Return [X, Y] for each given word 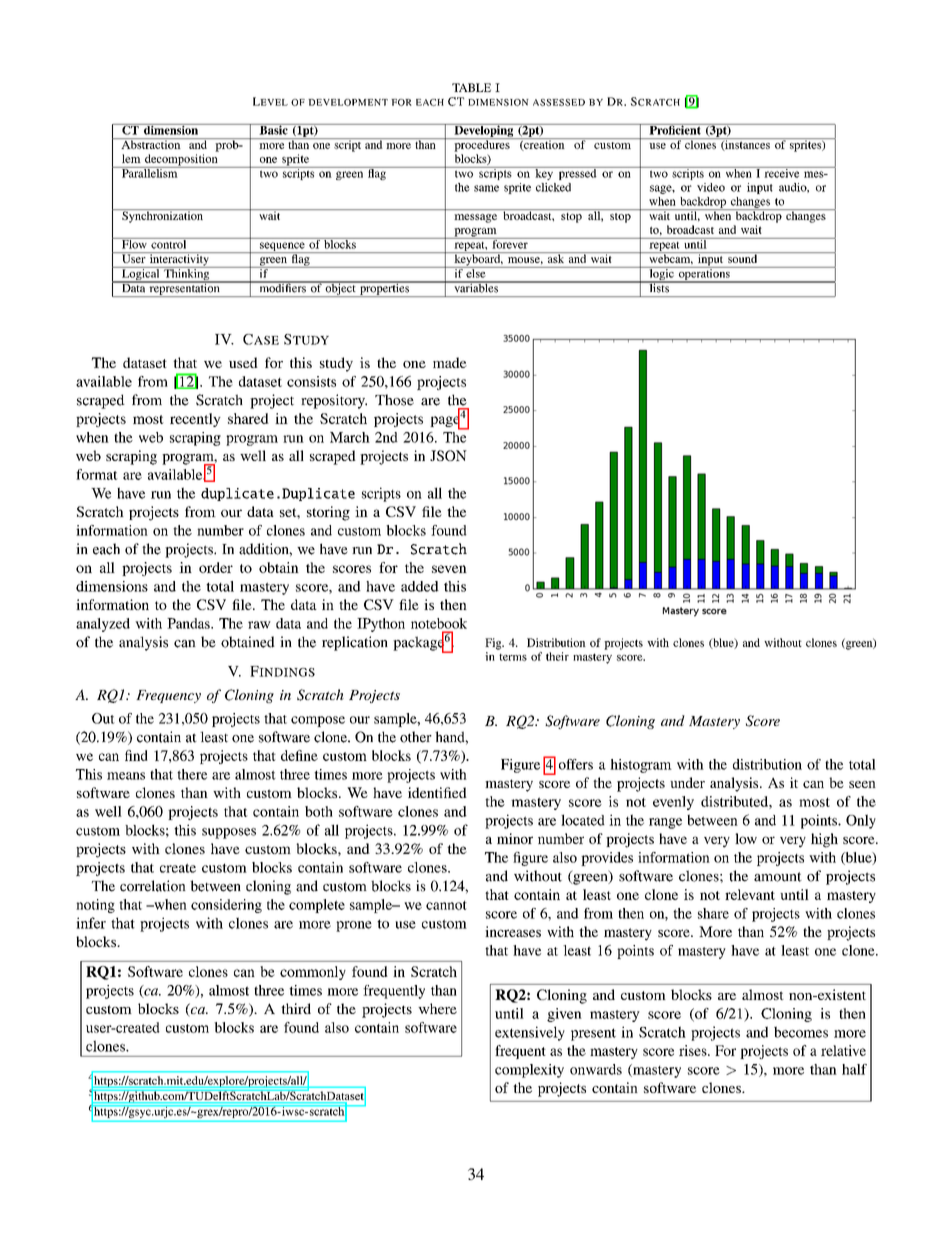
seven [449, 569]
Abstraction [151, 143]
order [216, 567]
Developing [484, 131]
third [296, 1008]
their [557, 656]
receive [782, 172]
